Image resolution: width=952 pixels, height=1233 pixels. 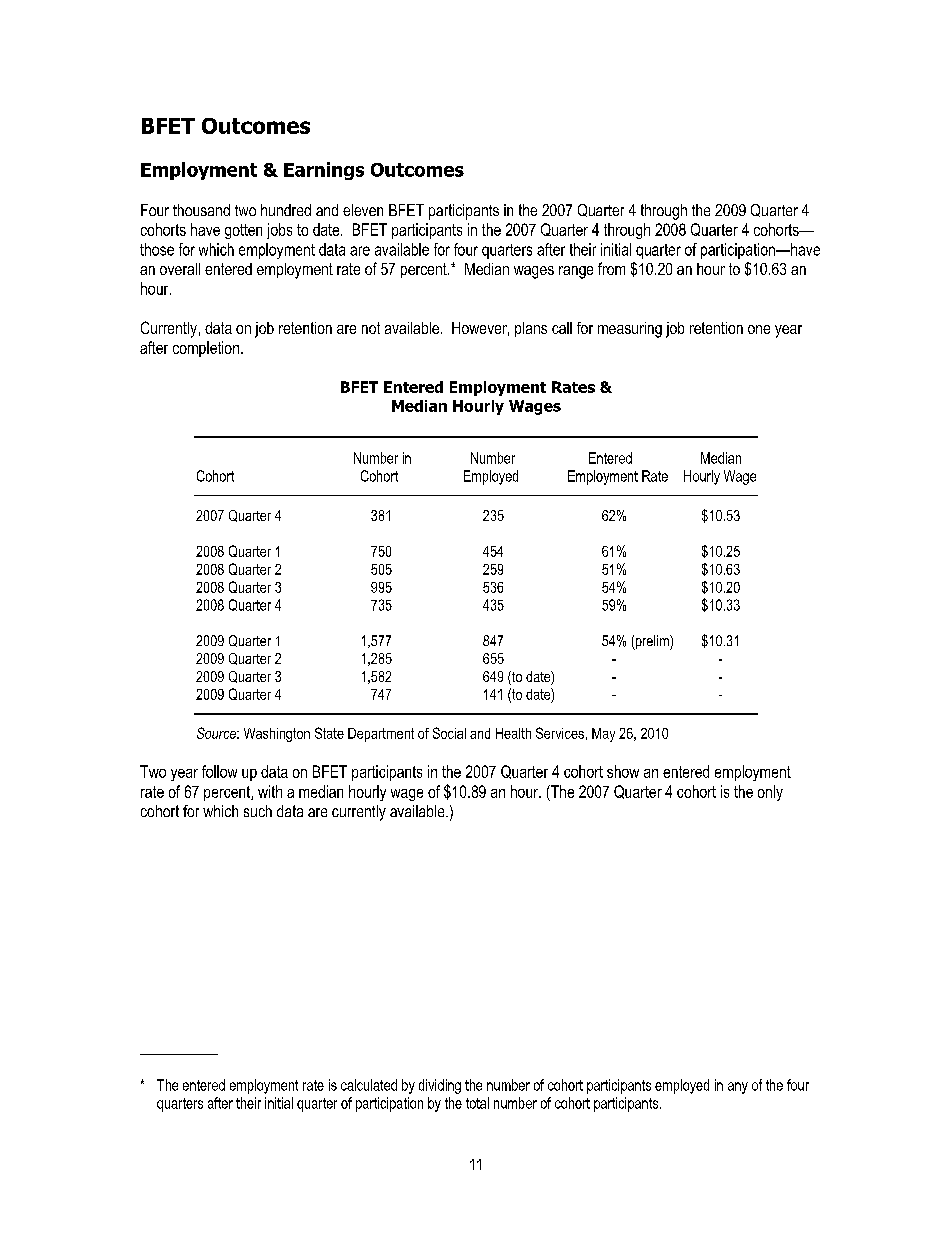 What do you see at coordinates (440, 1086) in the image?
I see `dividing` at bounding box center [440, 1086].
